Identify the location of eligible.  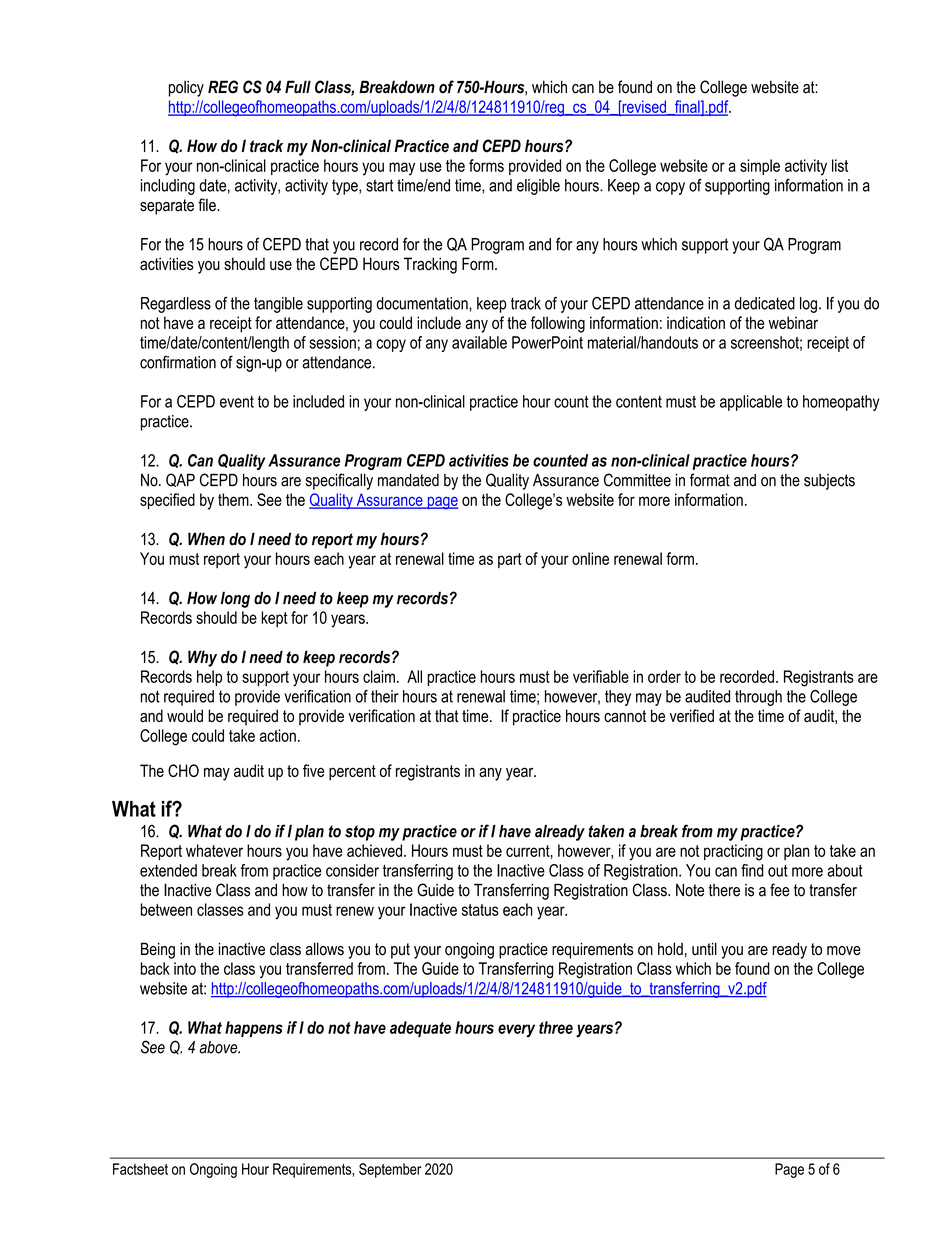
(538, 187).
